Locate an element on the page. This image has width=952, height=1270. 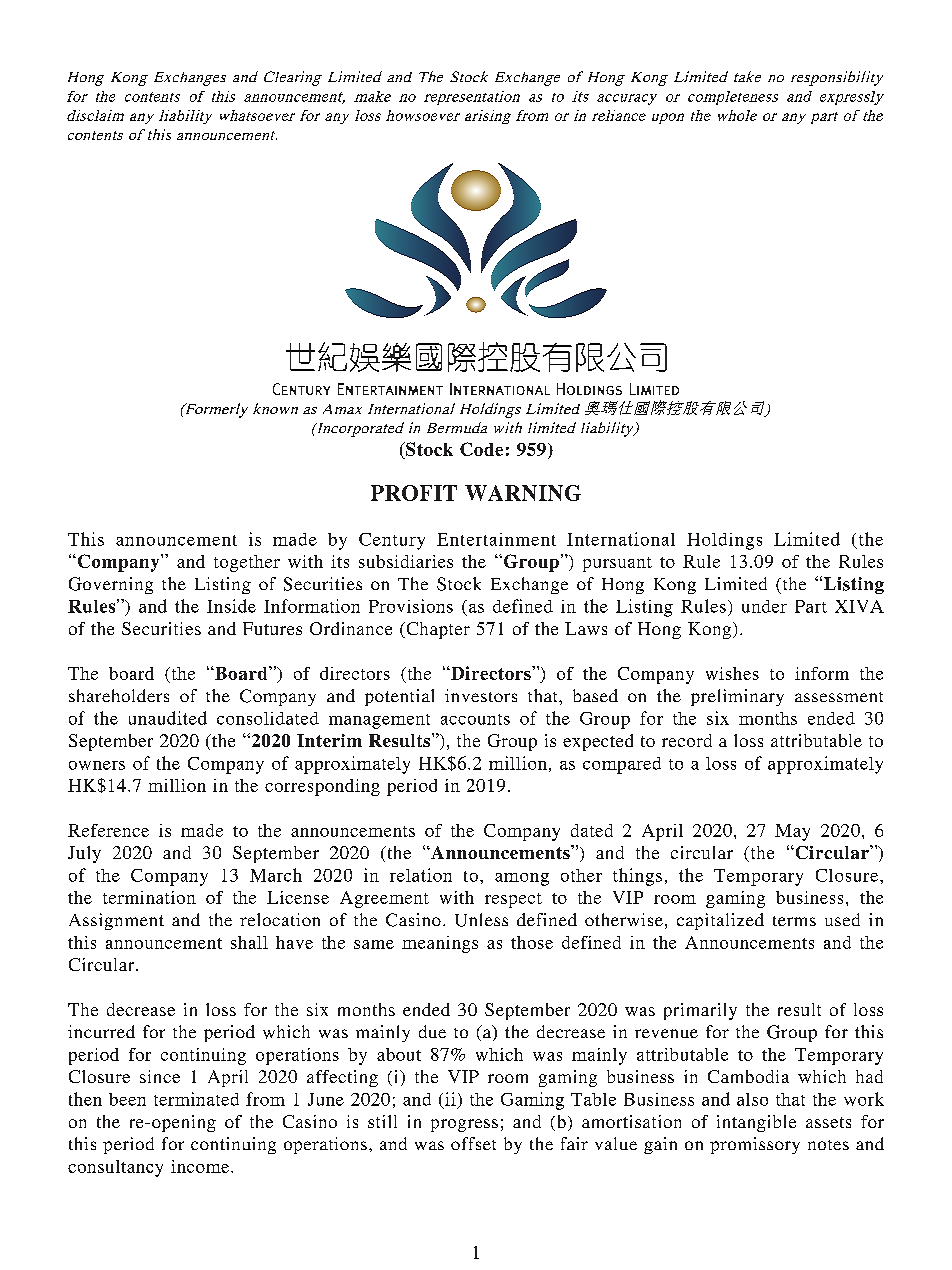
promissory is located at coordinates (755, 1145).
